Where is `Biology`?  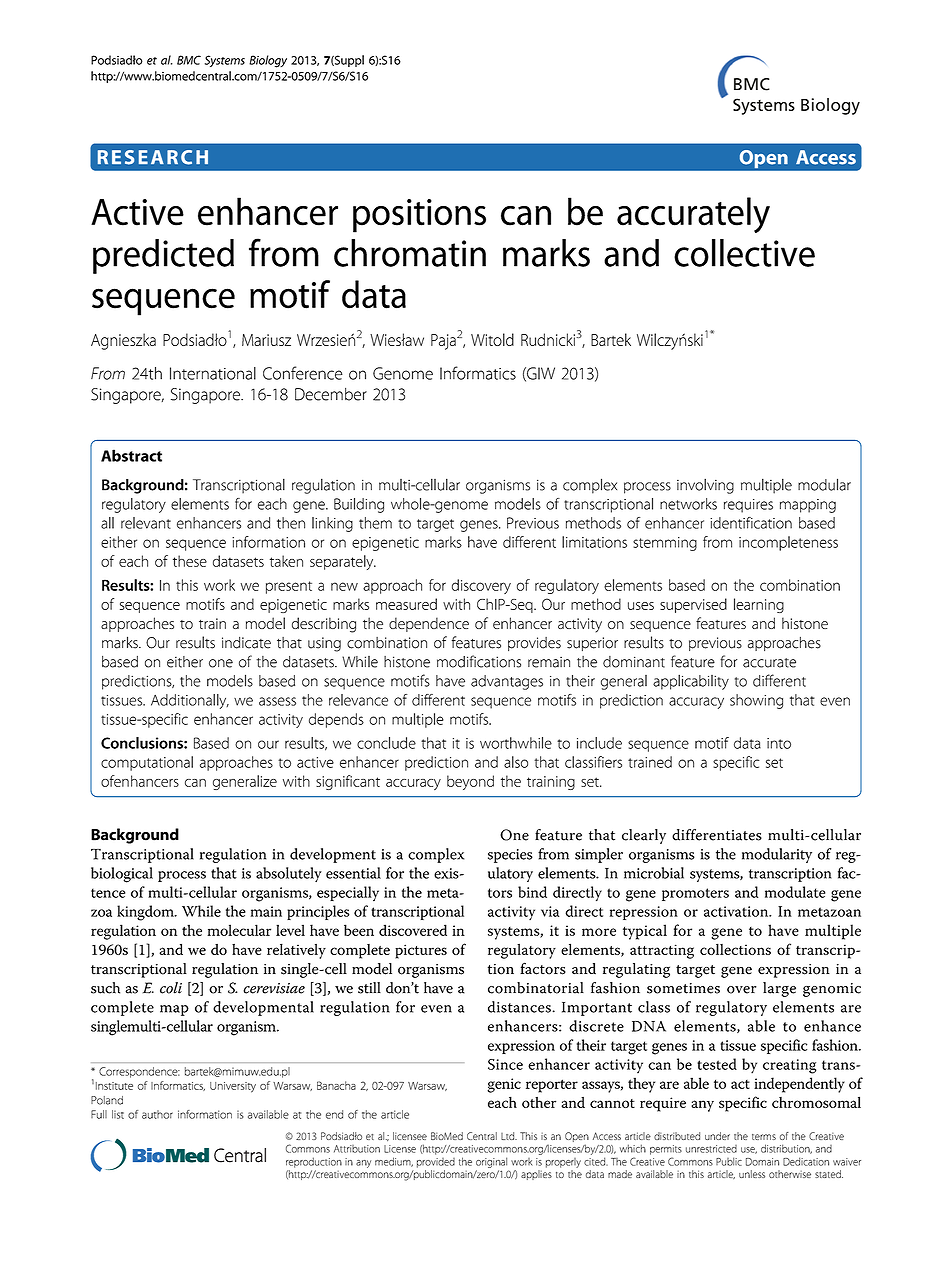
Biology is located at coordinates (268, 61).
